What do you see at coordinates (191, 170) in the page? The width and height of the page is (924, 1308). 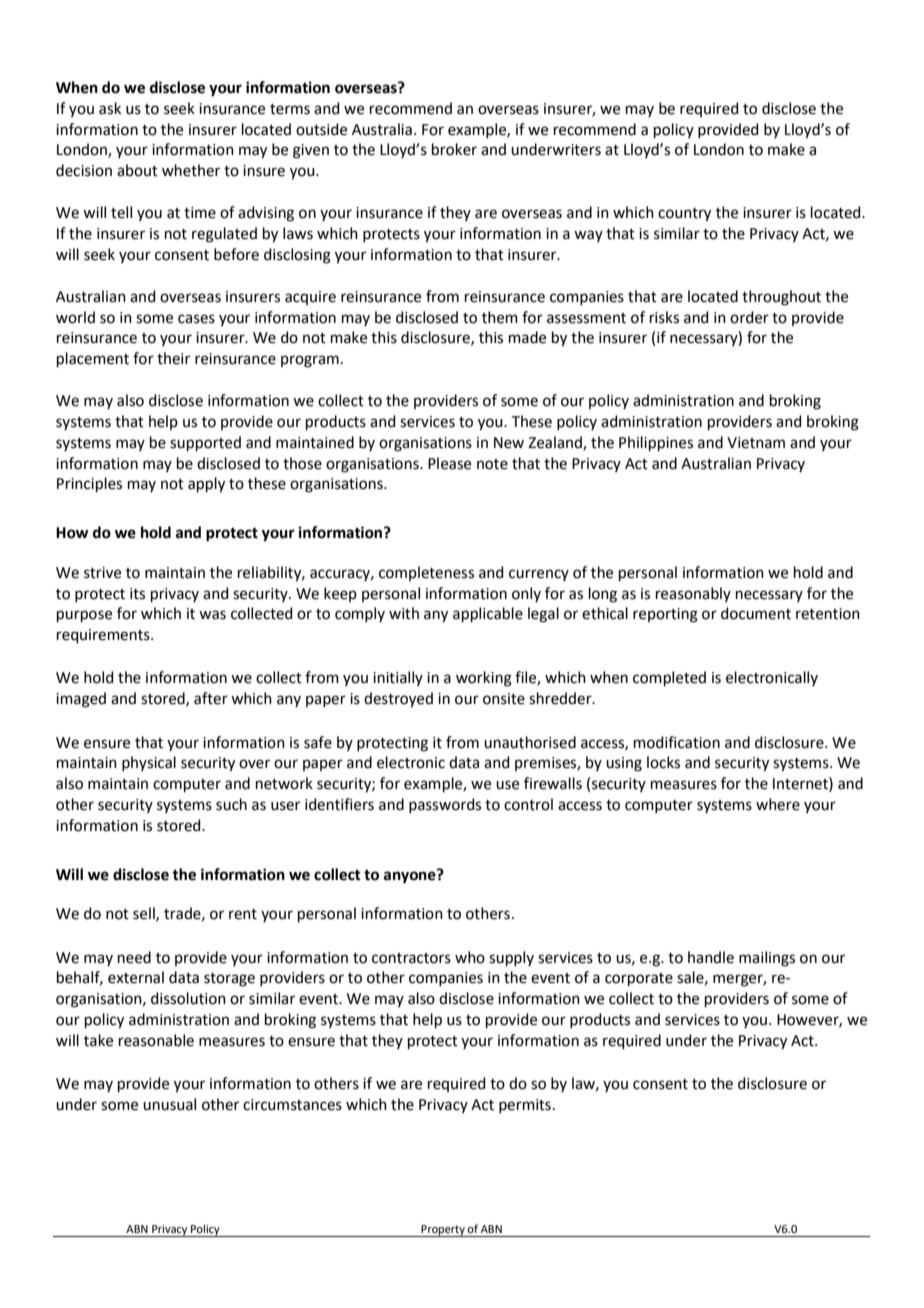 I see `whether` at bounding box center [191, 170].
